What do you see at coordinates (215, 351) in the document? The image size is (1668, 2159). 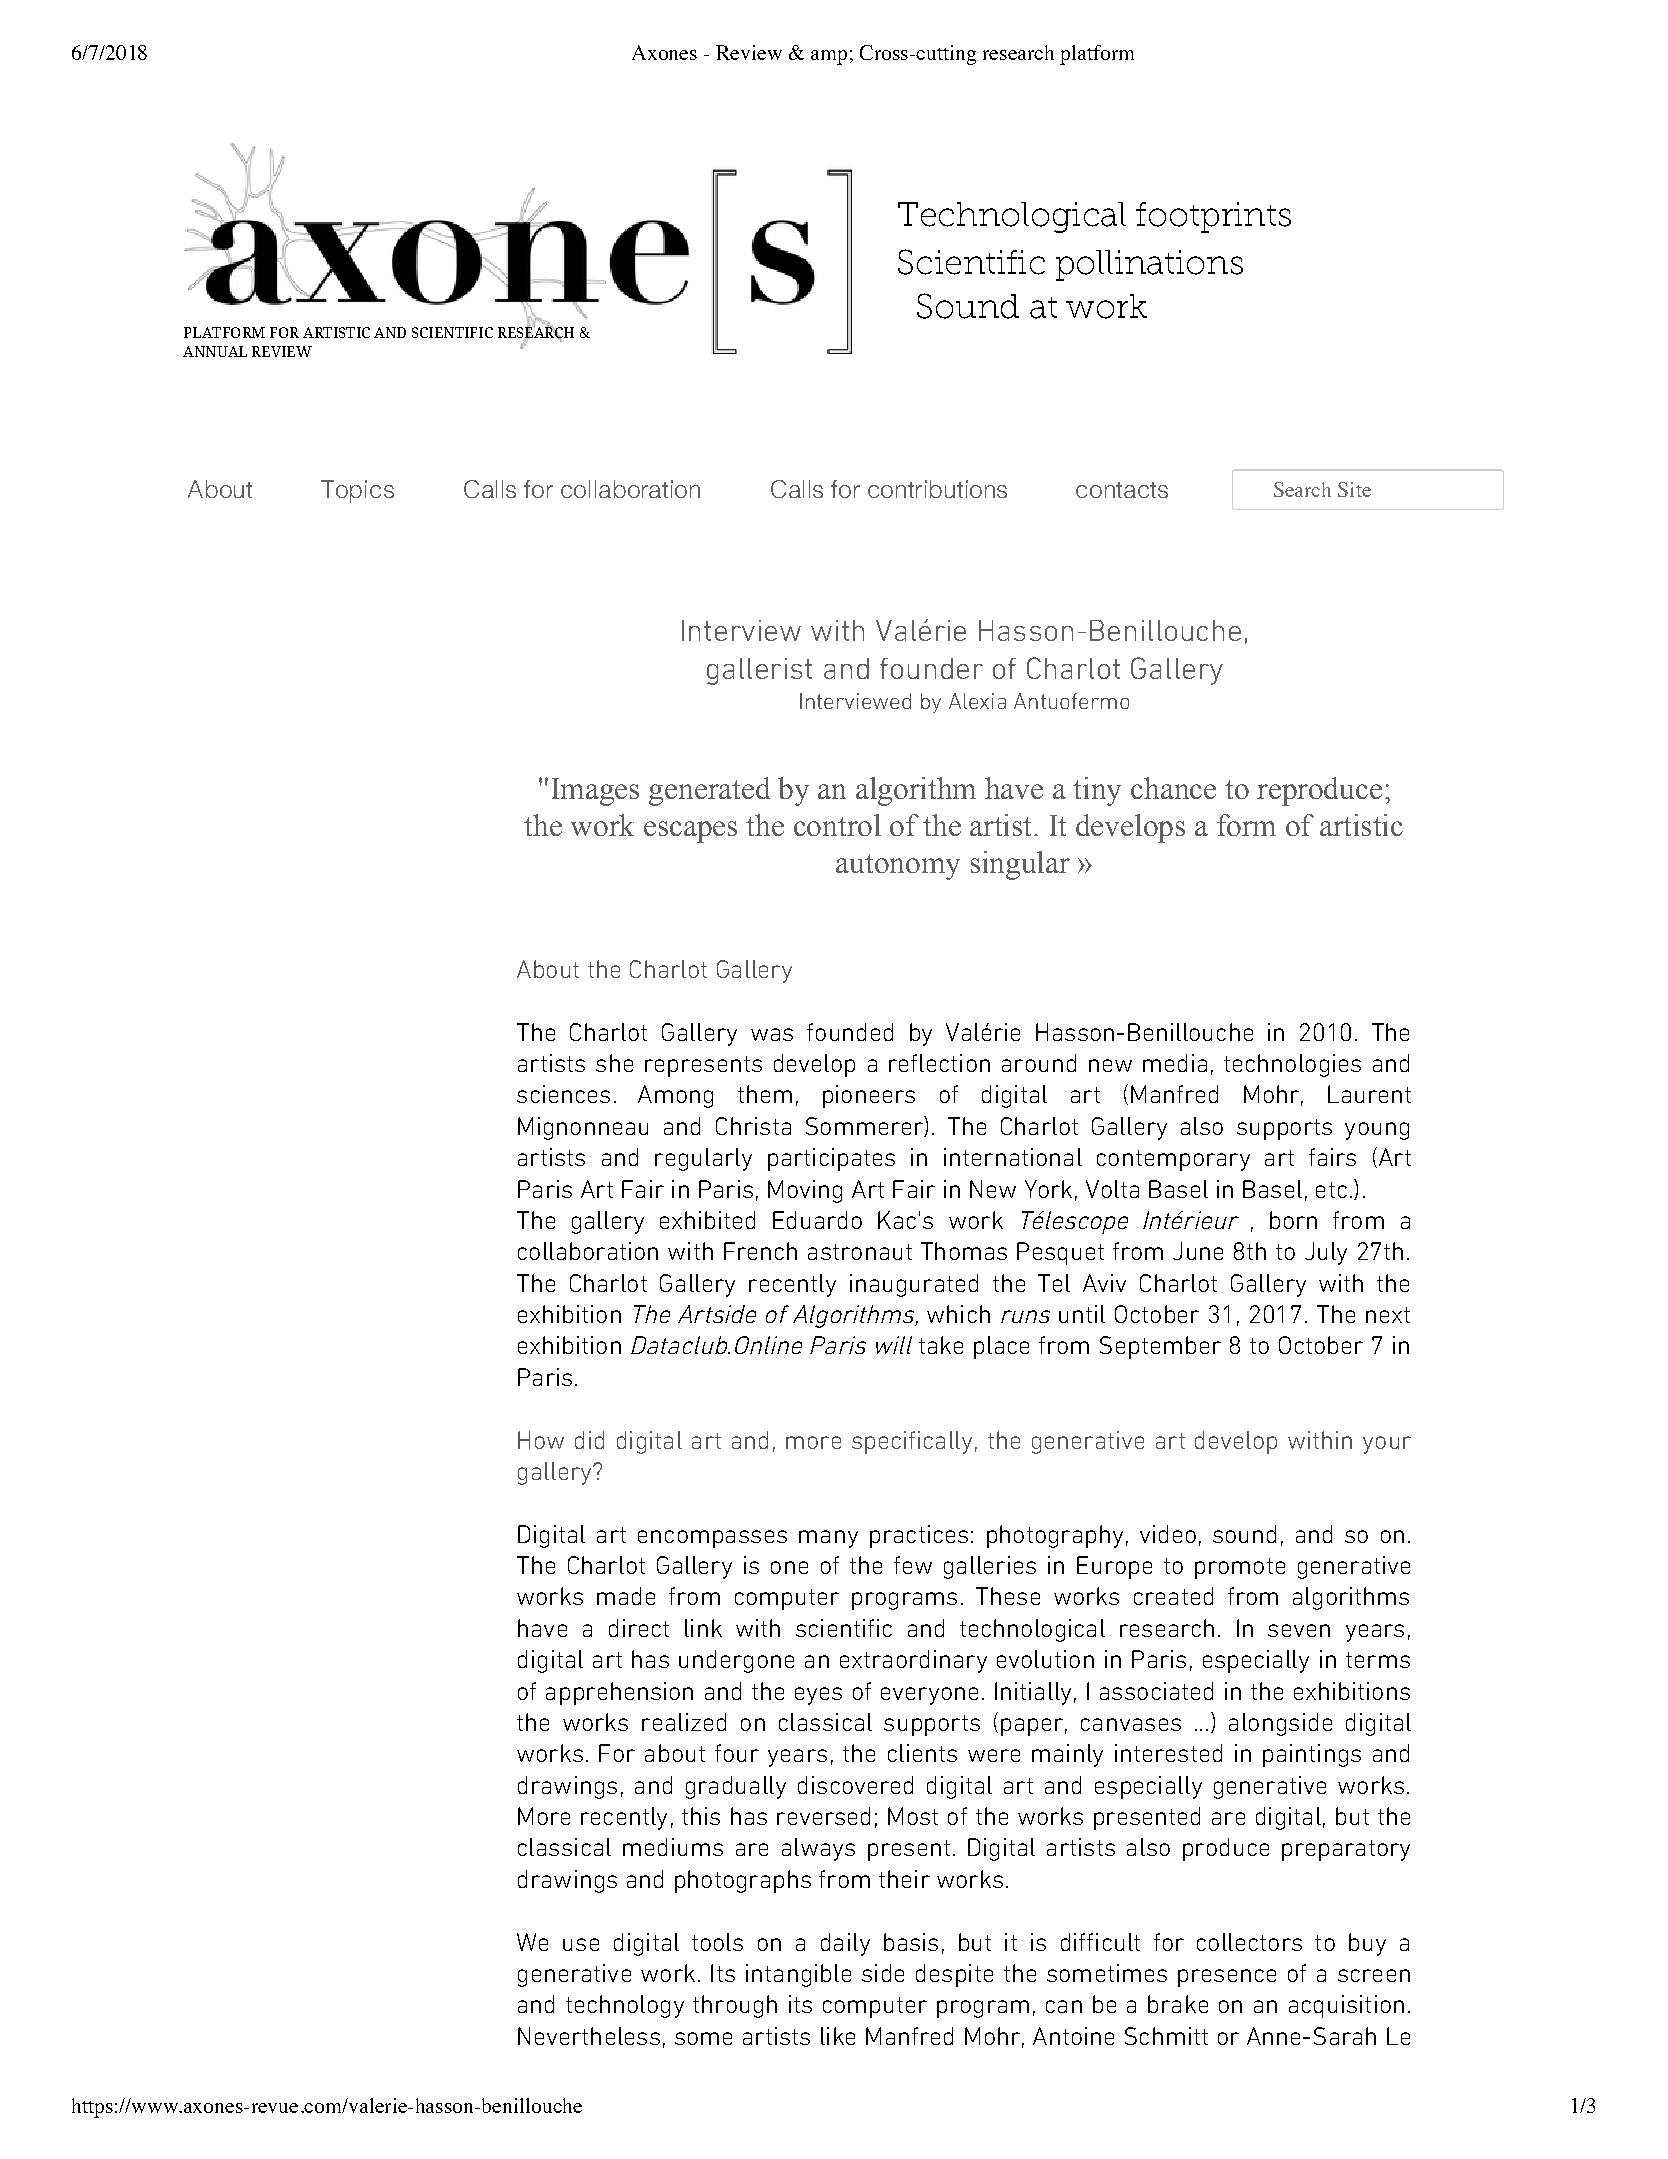 I see `ANNUAL` at bounding box center [215, 351].
